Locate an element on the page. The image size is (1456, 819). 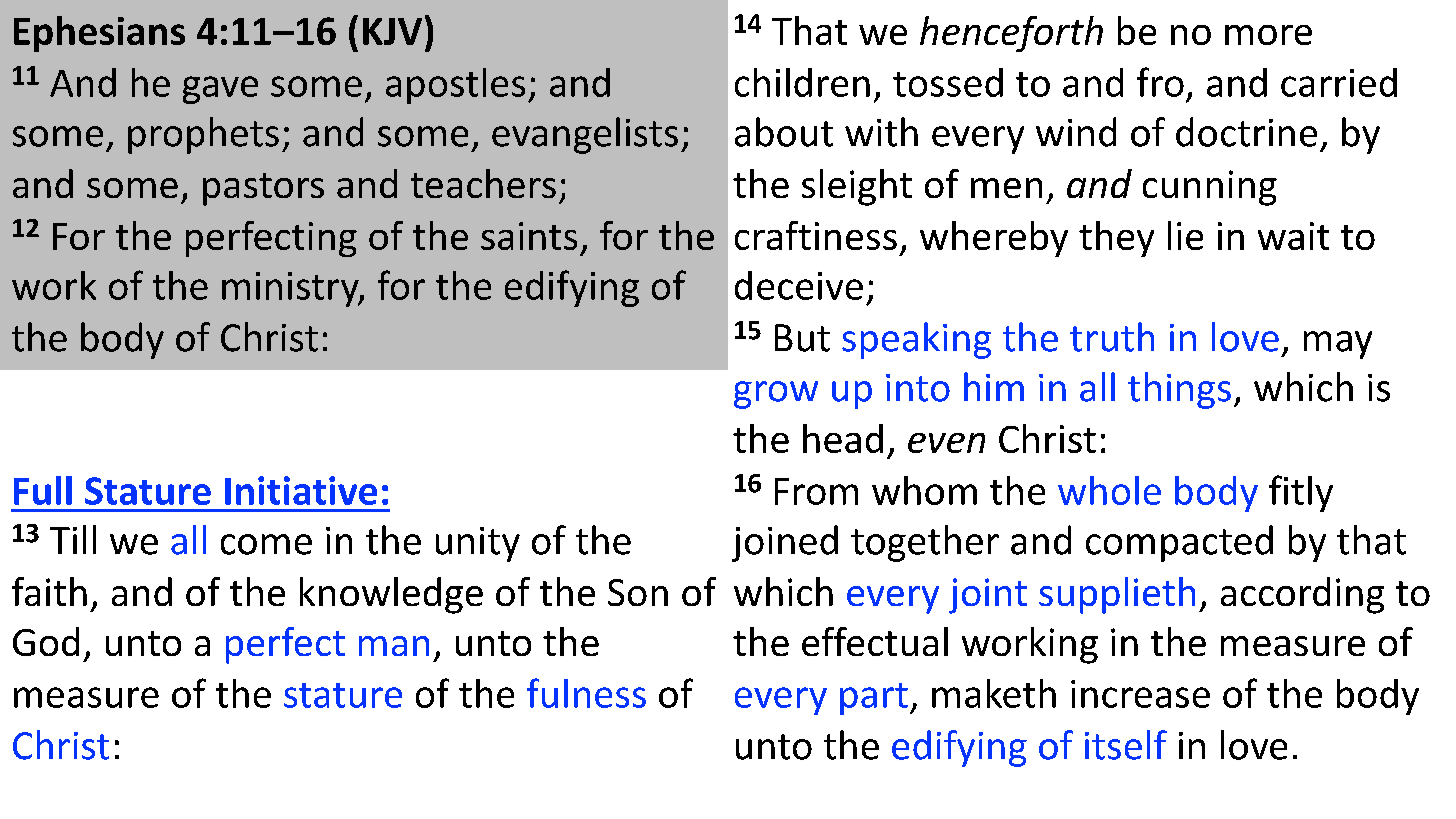
come is located at coordinates (266, 544).
